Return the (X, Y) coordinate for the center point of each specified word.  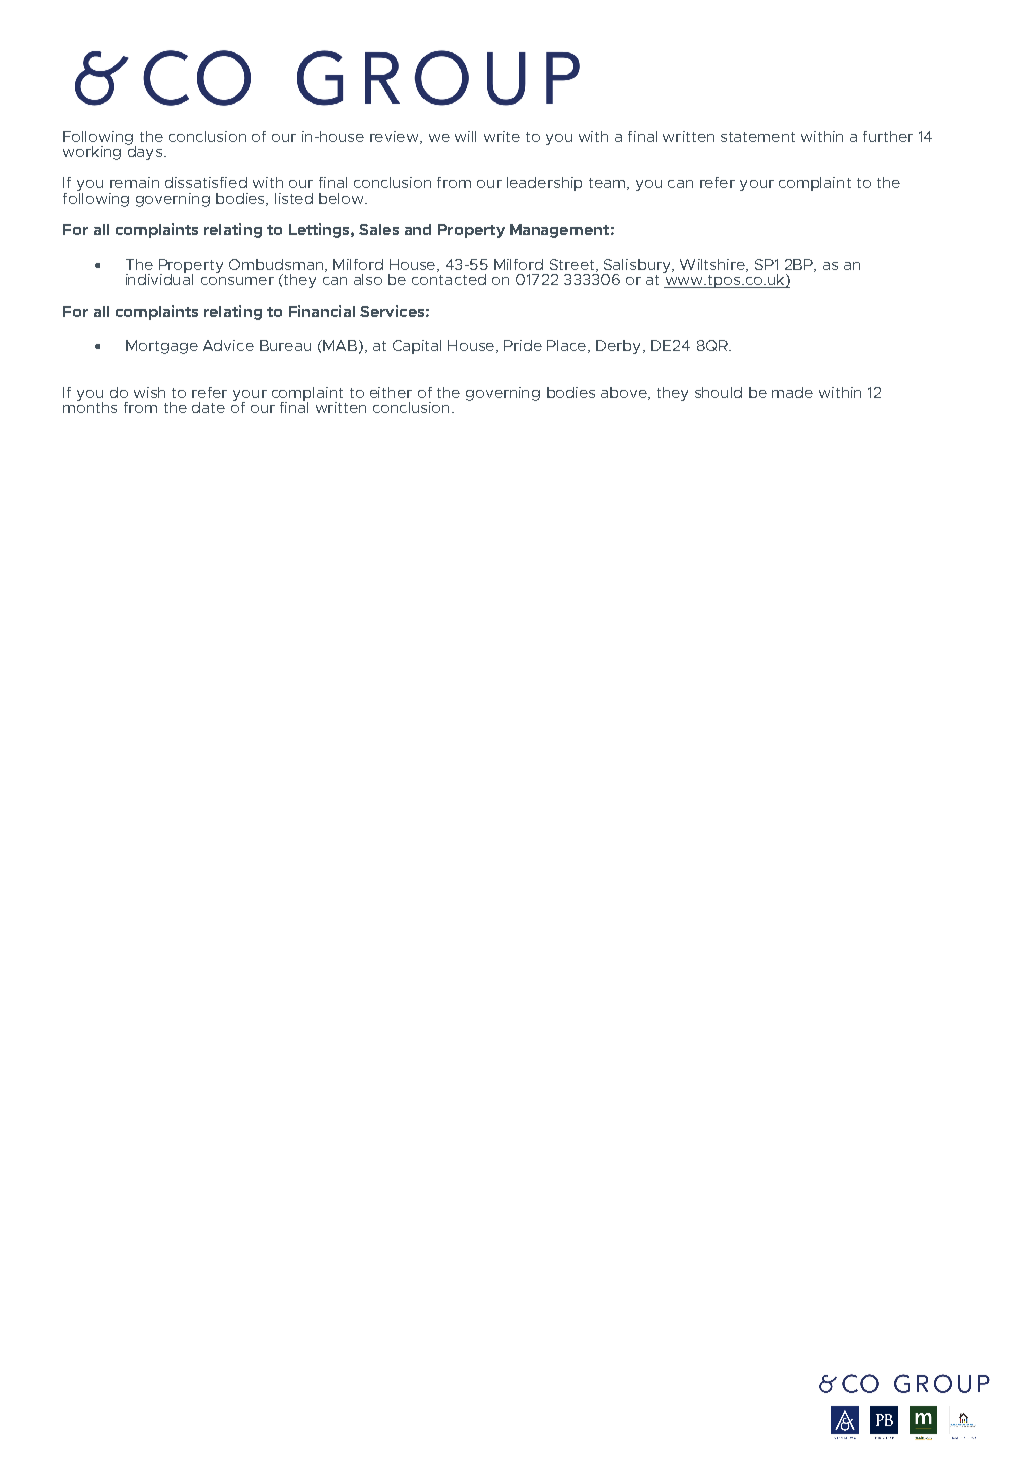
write (502, 136)
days (146, 152)
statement (758, 137)
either (391, 392)
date (208, 407)
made (792, 392)
